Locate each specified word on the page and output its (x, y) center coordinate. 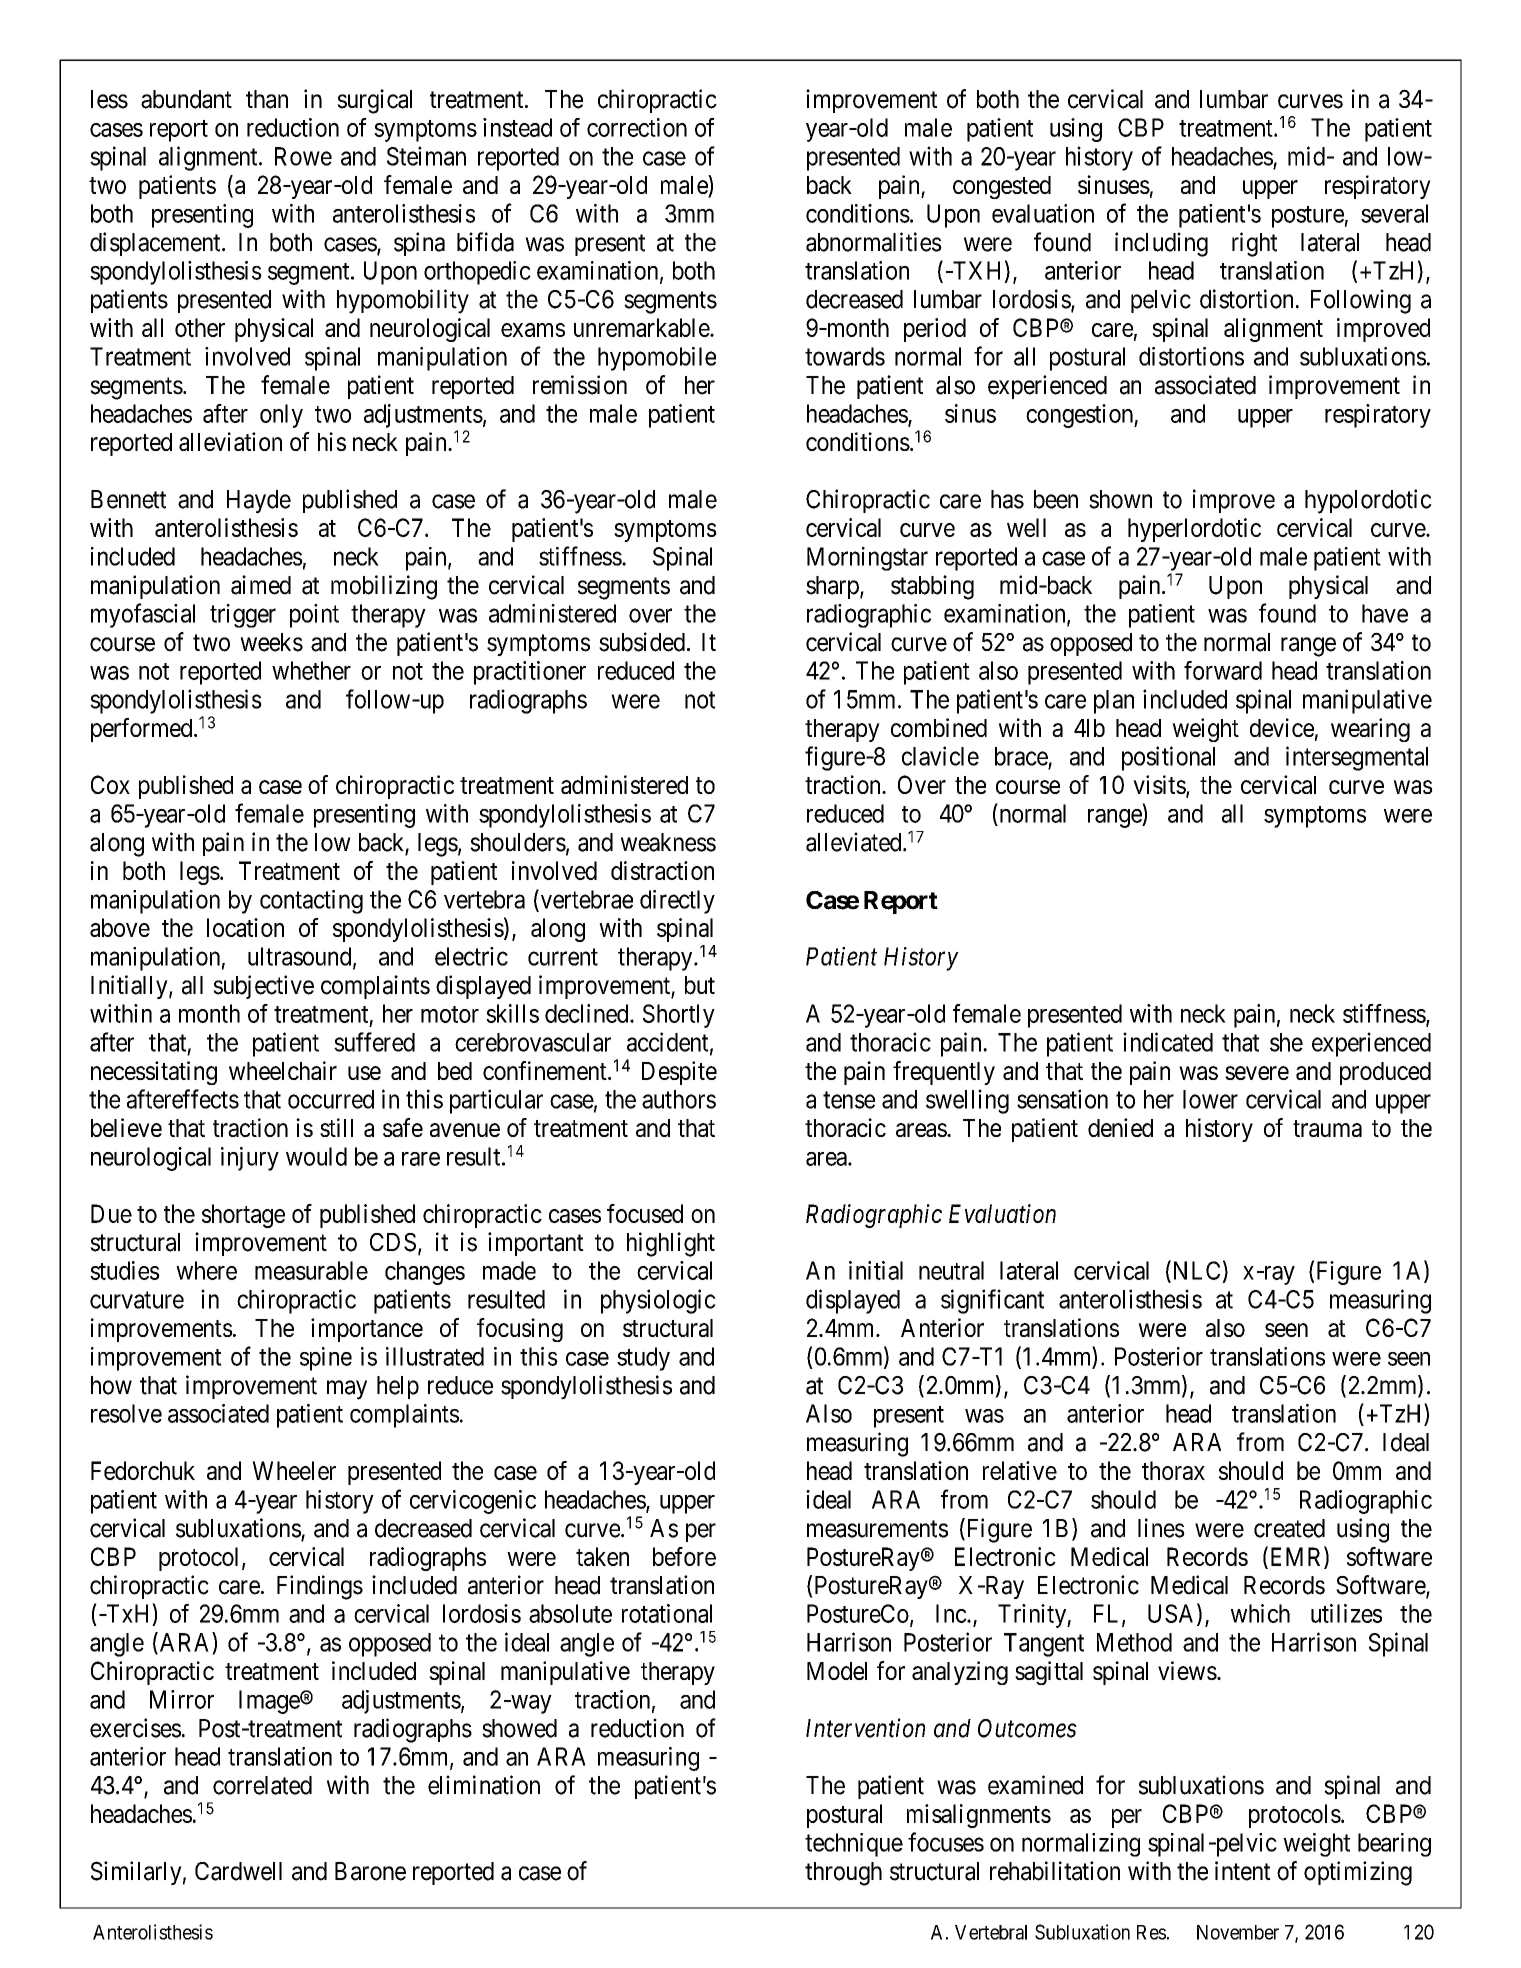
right (1254, 244)
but (700, 985)
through (843, 1874)
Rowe (303, 156)
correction (637, 127)
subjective (263, 987)
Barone (370, 1871)
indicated (1168, 1042)
